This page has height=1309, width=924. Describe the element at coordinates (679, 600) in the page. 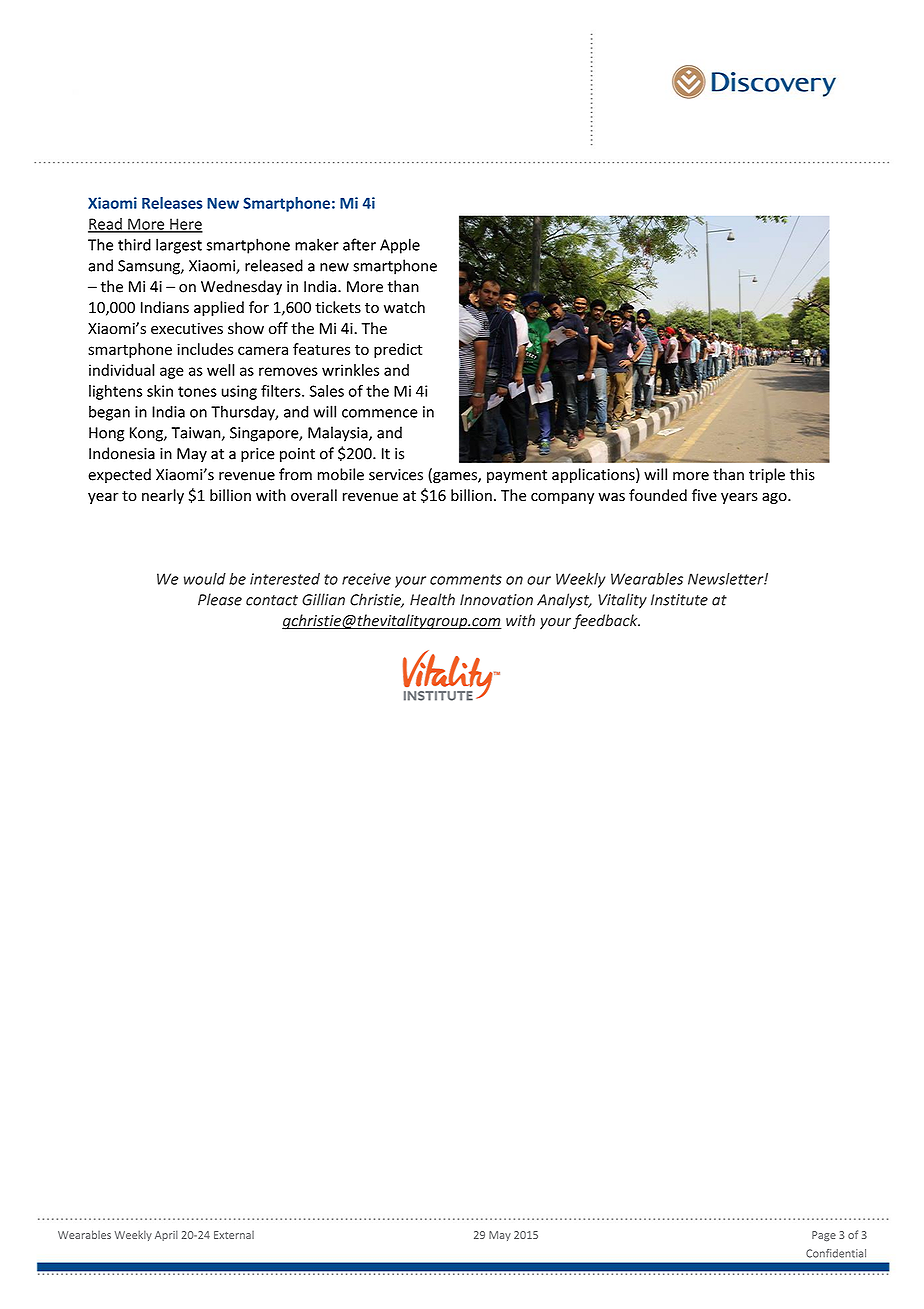

I see `Institute` at that location.
